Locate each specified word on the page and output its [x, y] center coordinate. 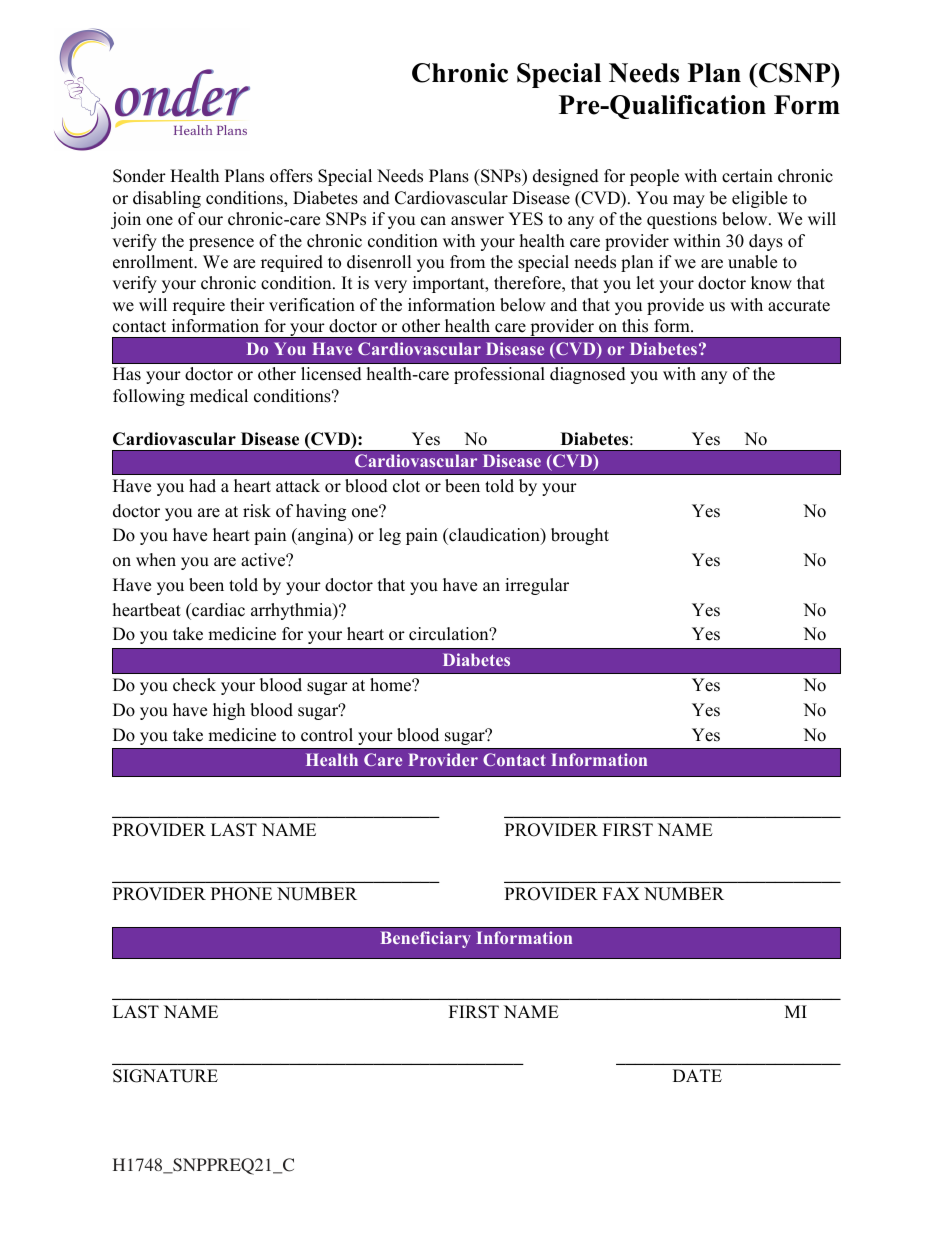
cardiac [217, 610]
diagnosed [588, 375]
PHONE [241, 894]
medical [219, 396]
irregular [537, 586]
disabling [167, 199]
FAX [621, 893]
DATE [697, 1075]
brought [580, 536]
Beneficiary [426, 939]
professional [499, 375]
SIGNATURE [165, 1076]
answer [477, 221]
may [689, 201]
